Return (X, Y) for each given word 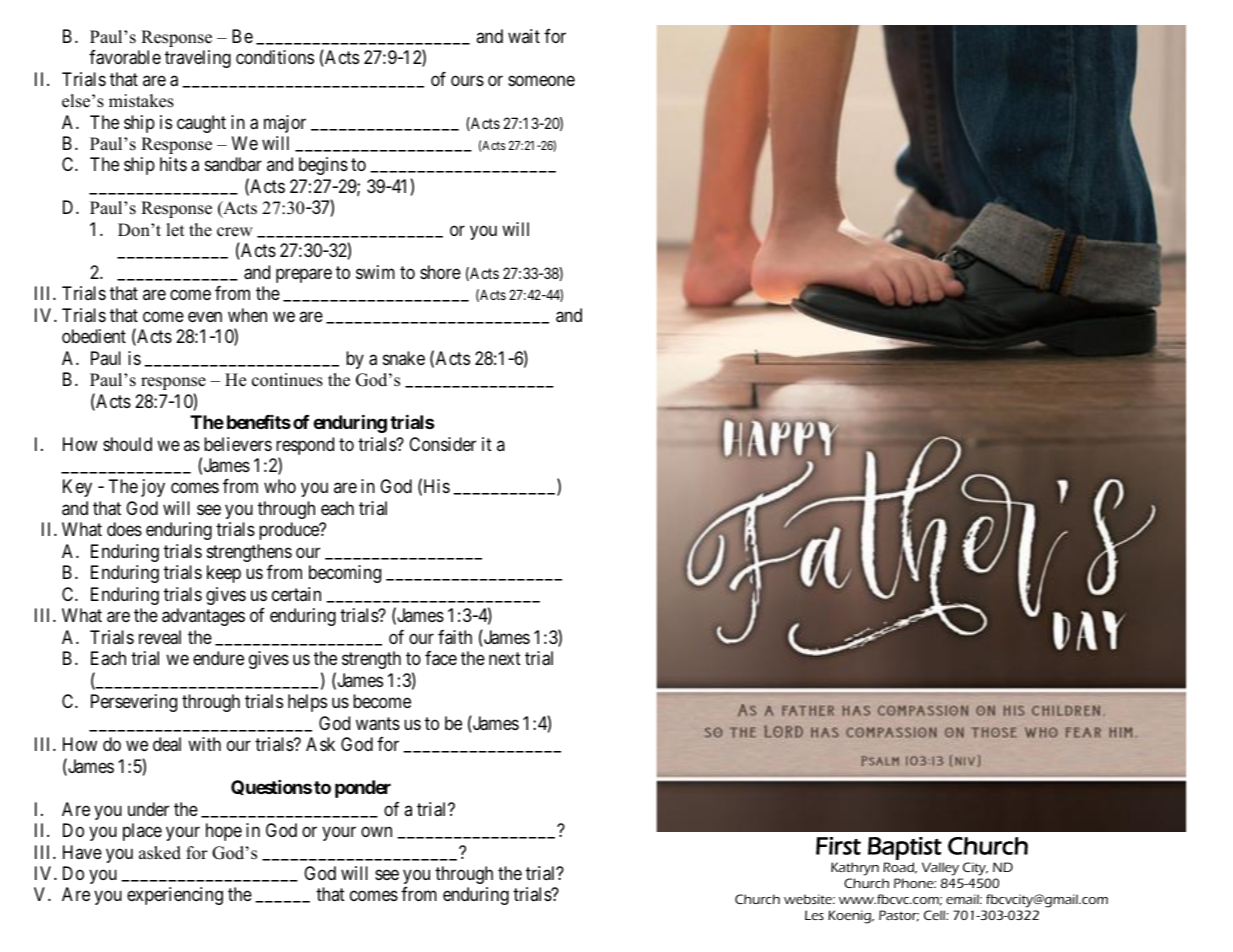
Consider (442, 444)
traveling (198, 59)
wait (524, 36)
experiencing (175, 896)
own (376, 831)
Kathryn (855, 869)
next (505, 658)
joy (153, 488)
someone (541, 80)
